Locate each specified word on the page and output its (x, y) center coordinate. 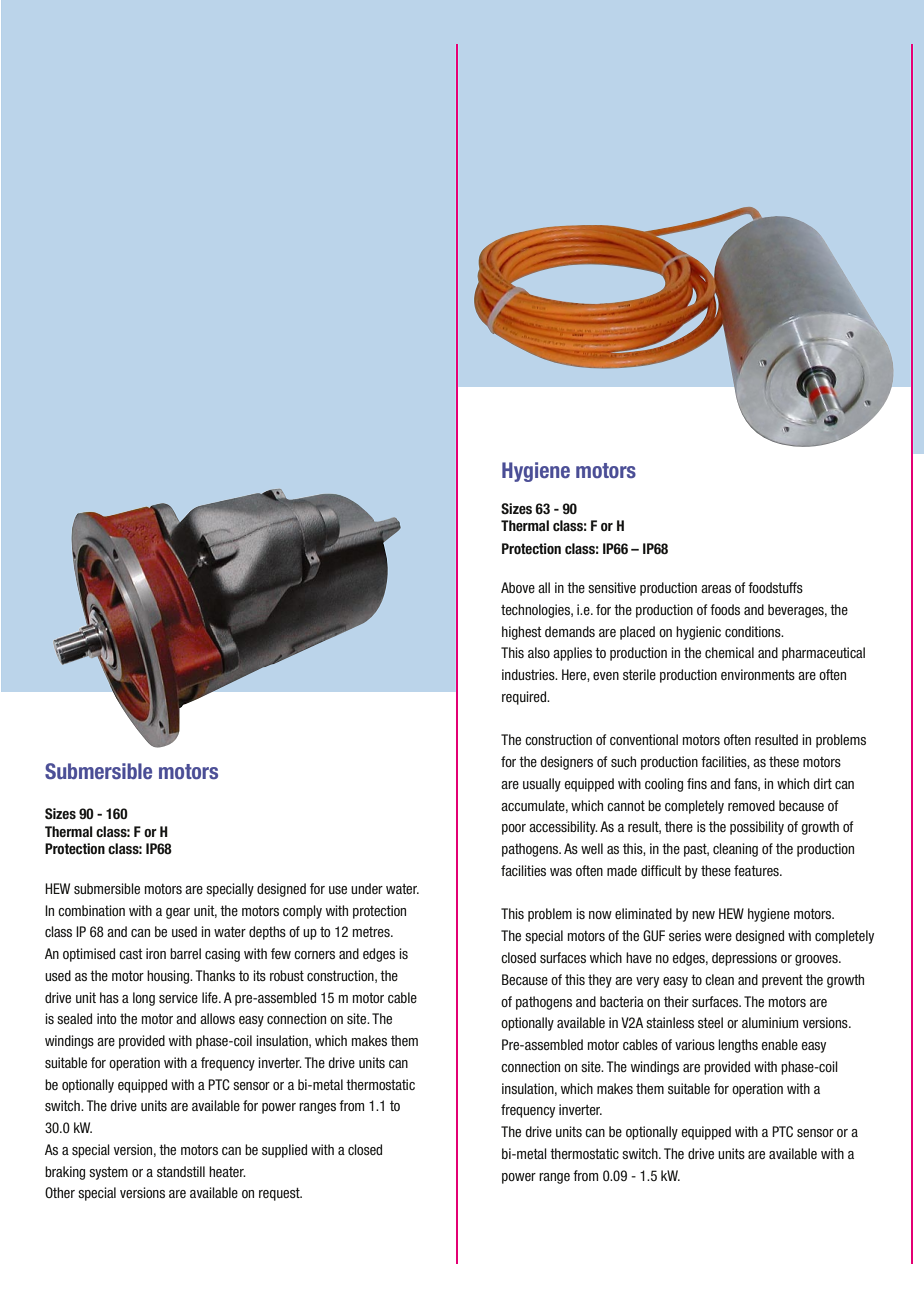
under (367, 888)
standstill (181, 1171)
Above (518, 587)
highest (522, 633)
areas (716, 589)
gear (178, 913)
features (757, 870)
